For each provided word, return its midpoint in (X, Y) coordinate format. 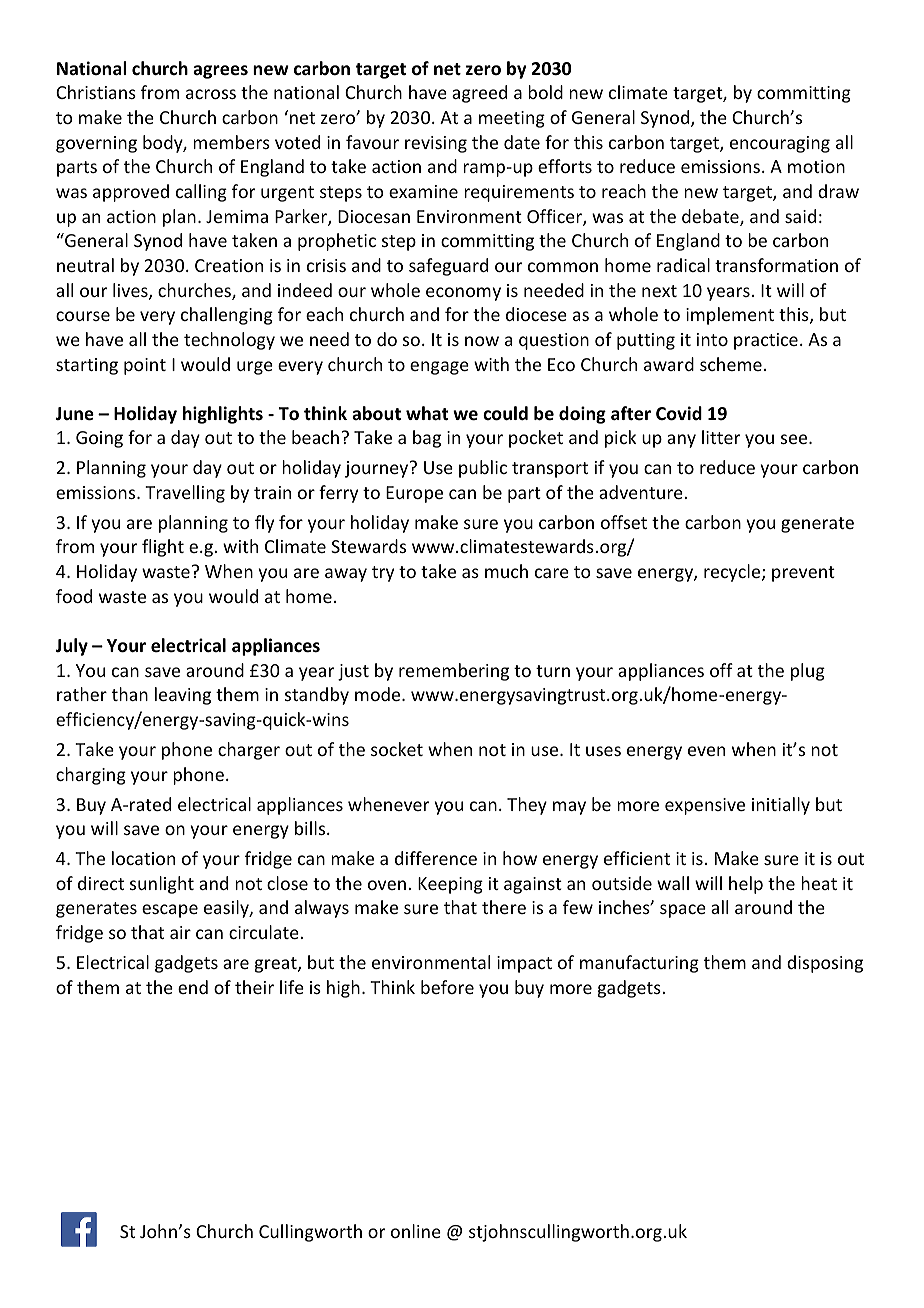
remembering (454, 672)
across (211, 94)
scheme (731, 364)
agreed (479, 94)
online (416, 1231)
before (447, 987)
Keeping (450, 885)
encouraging (780, 144)
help (746, 885)
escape (170, 911)
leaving (183, 696)
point (145, 366)
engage (439, 368)
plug (808, 672)
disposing (825, 964)
